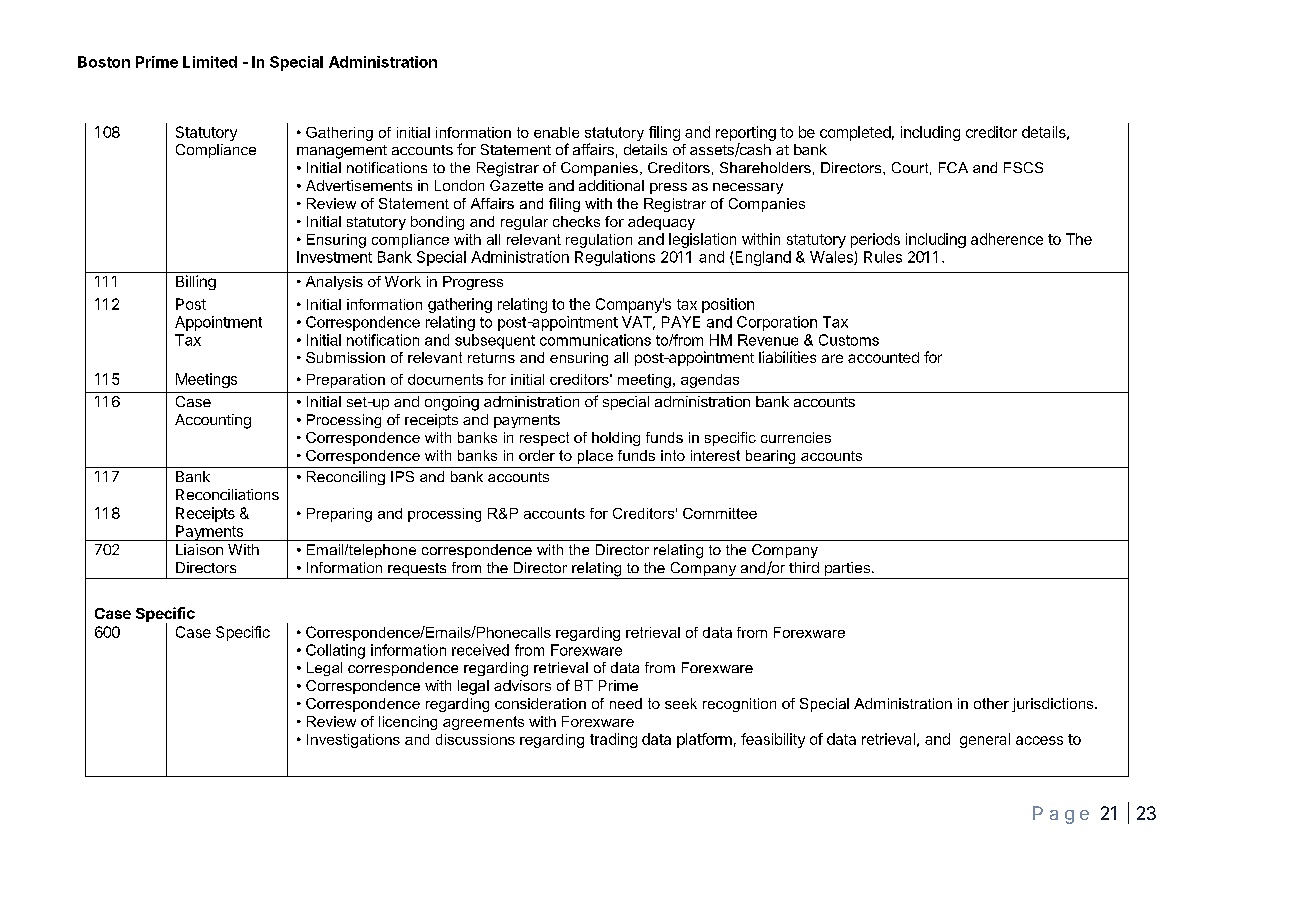  I want to click on Limited, so click(210, 62).
